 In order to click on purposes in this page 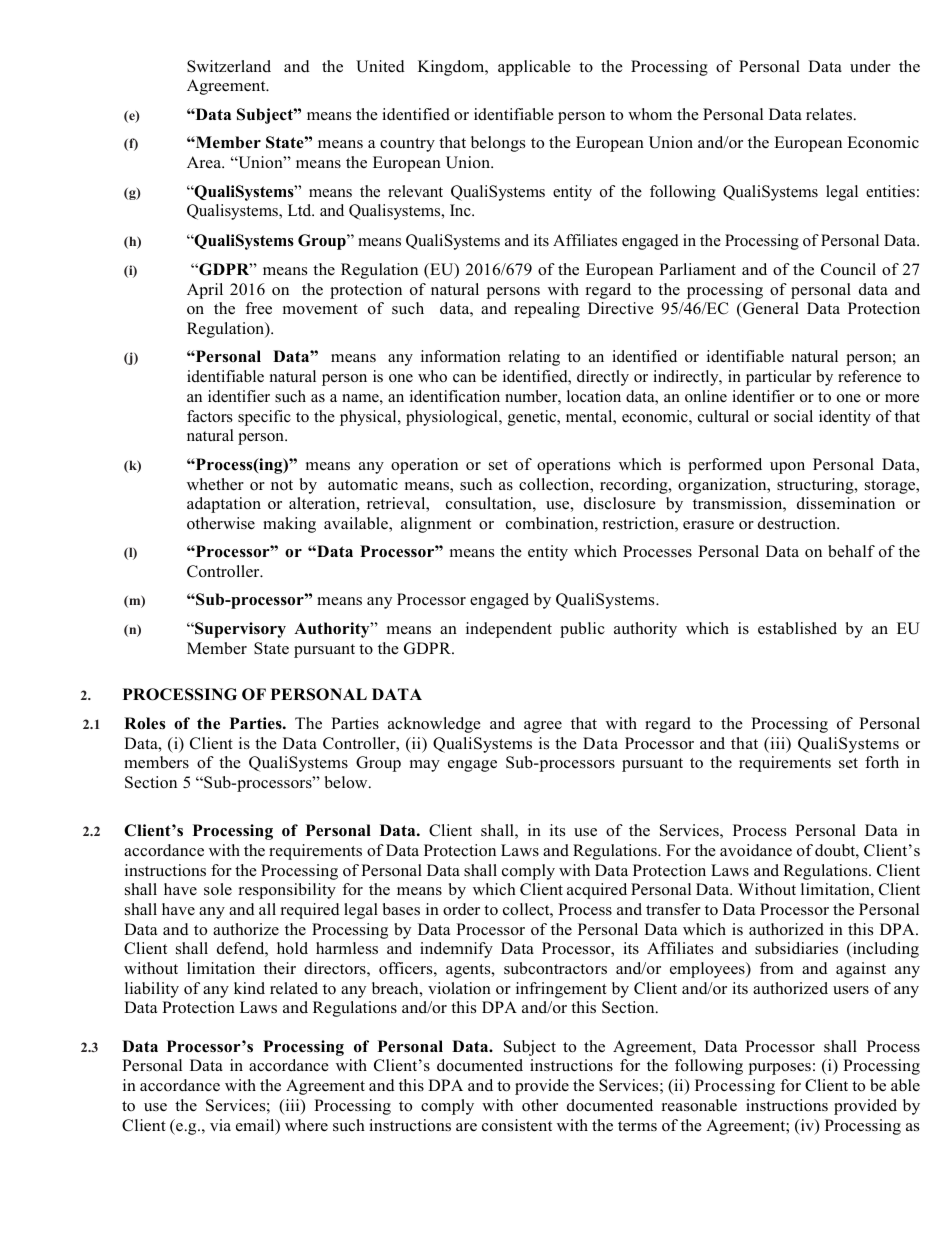, I will do `click(779, 1069)`.
